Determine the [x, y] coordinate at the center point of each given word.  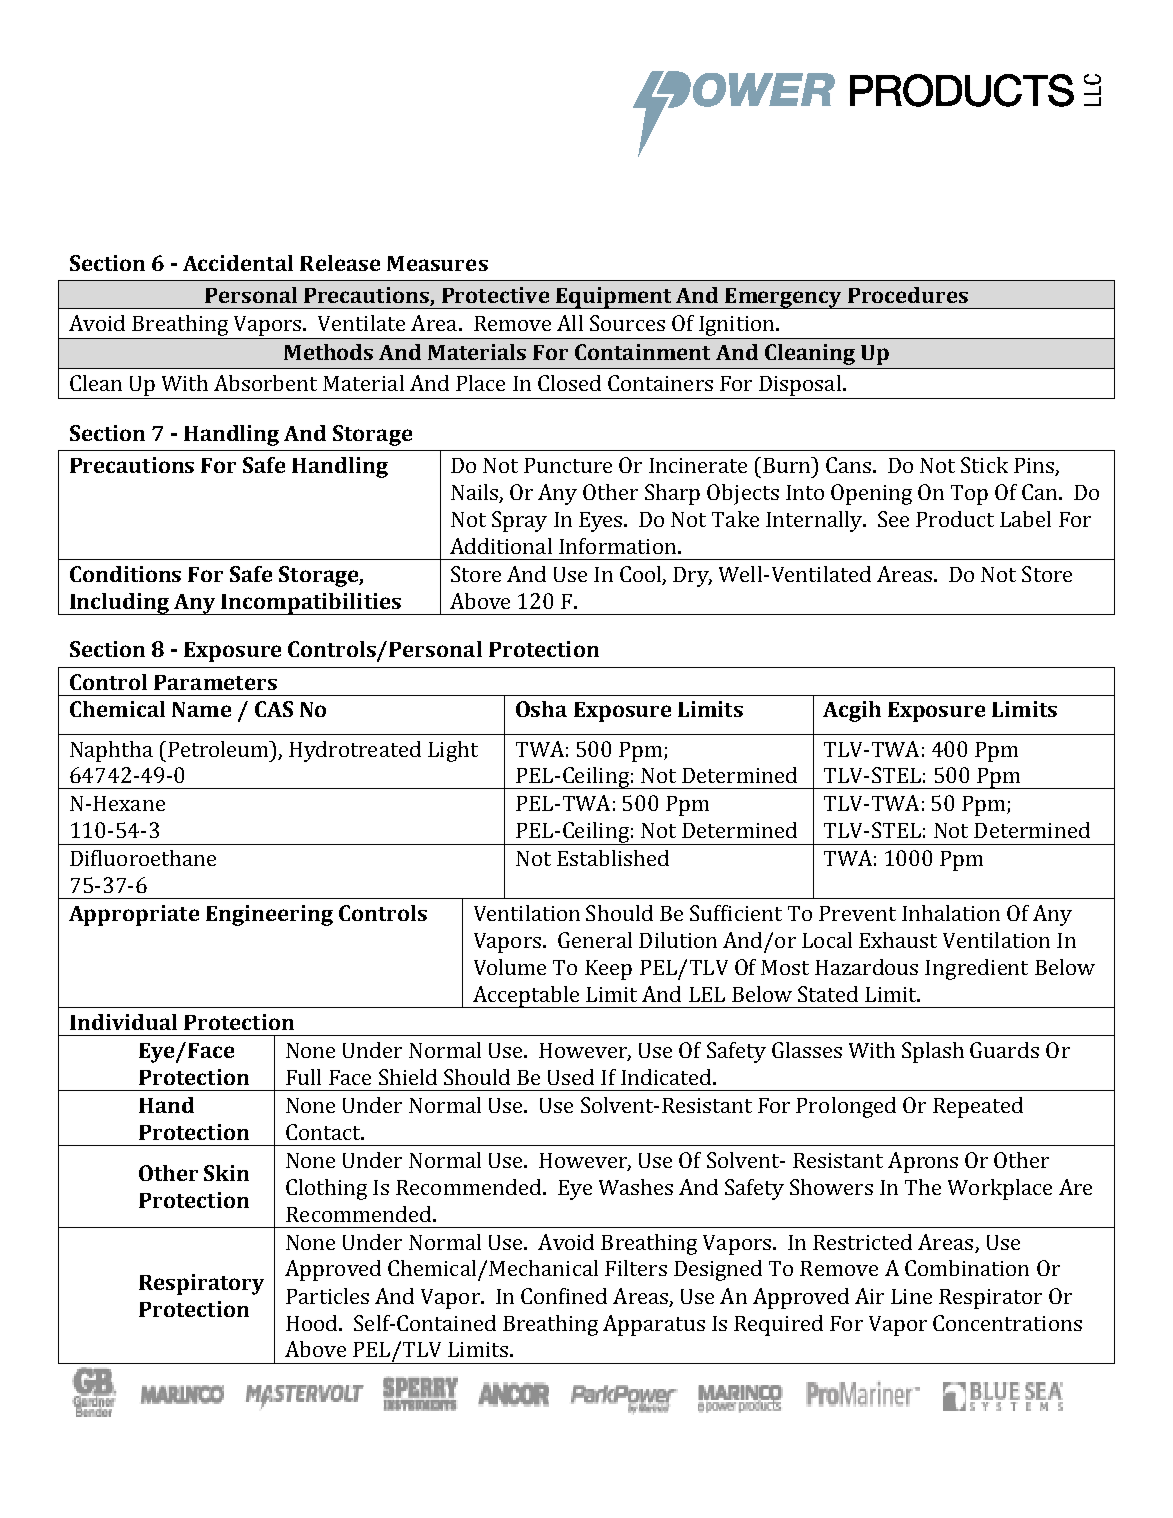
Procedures [908, 295]
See [893, 519]
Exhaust [898, 940]
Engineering [269, 915]
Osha [541, 709]
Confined [564, 1296]
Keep [608, 970]
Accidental [238, 263]
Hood [313, 1323]
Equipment [614, 298]
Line [911, 1296]
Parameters [215, 682]
